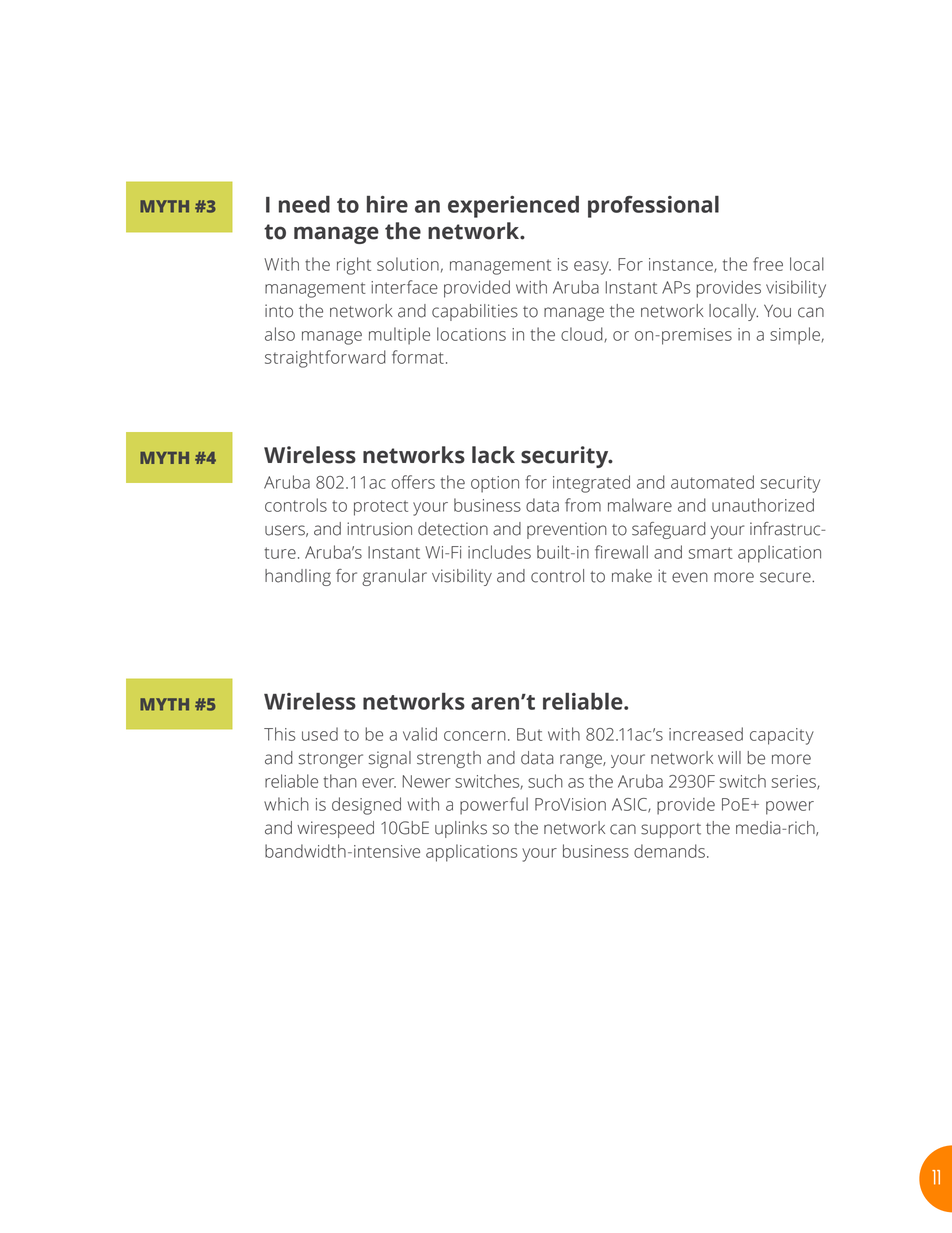 The height and width of the screenshot is (1233, 952). Describe the element at coordinates (304, 204) in the screenshot. I see `need` at that location.
